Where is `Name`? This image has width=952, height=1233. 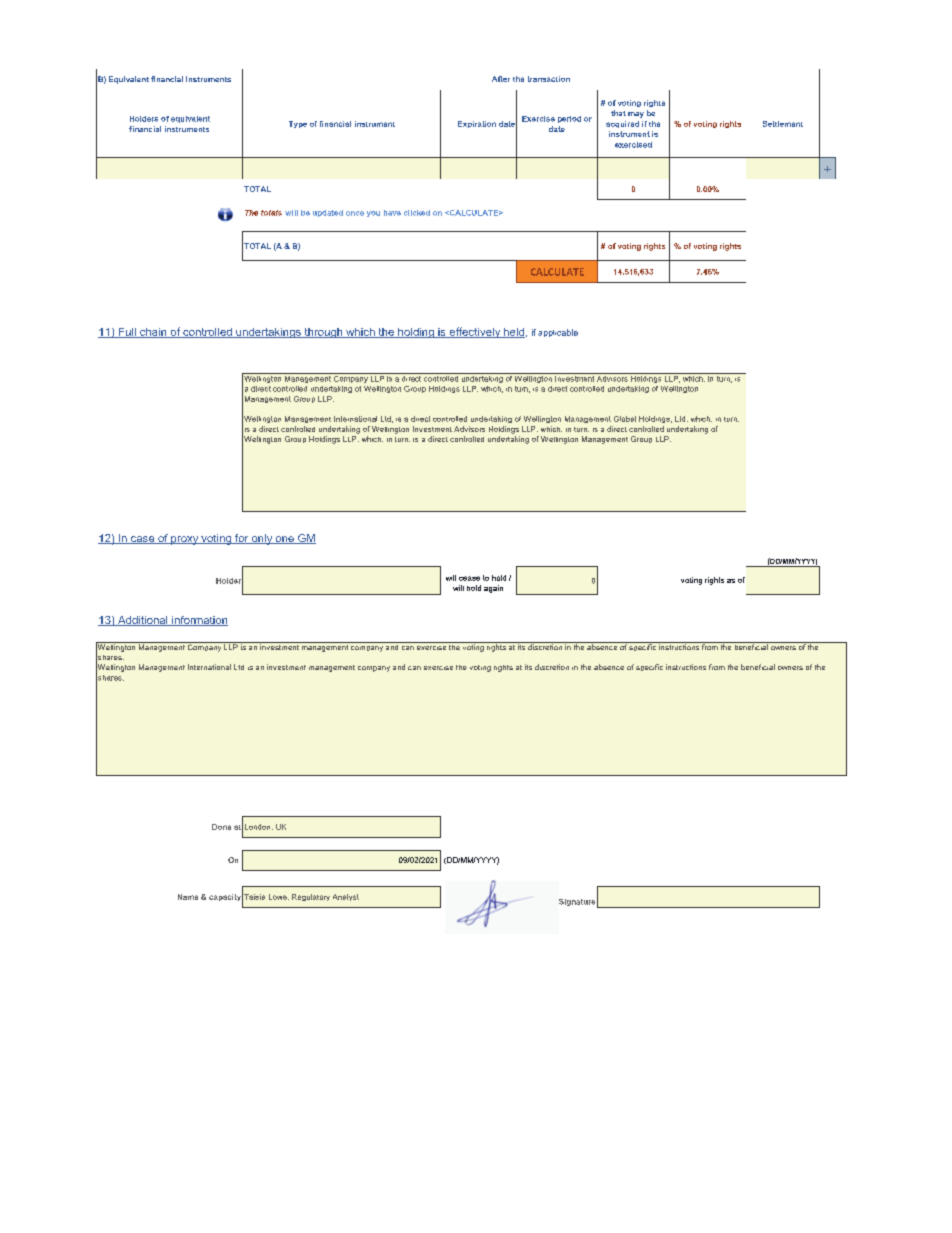
Name is located at coordinates (188, 897).
